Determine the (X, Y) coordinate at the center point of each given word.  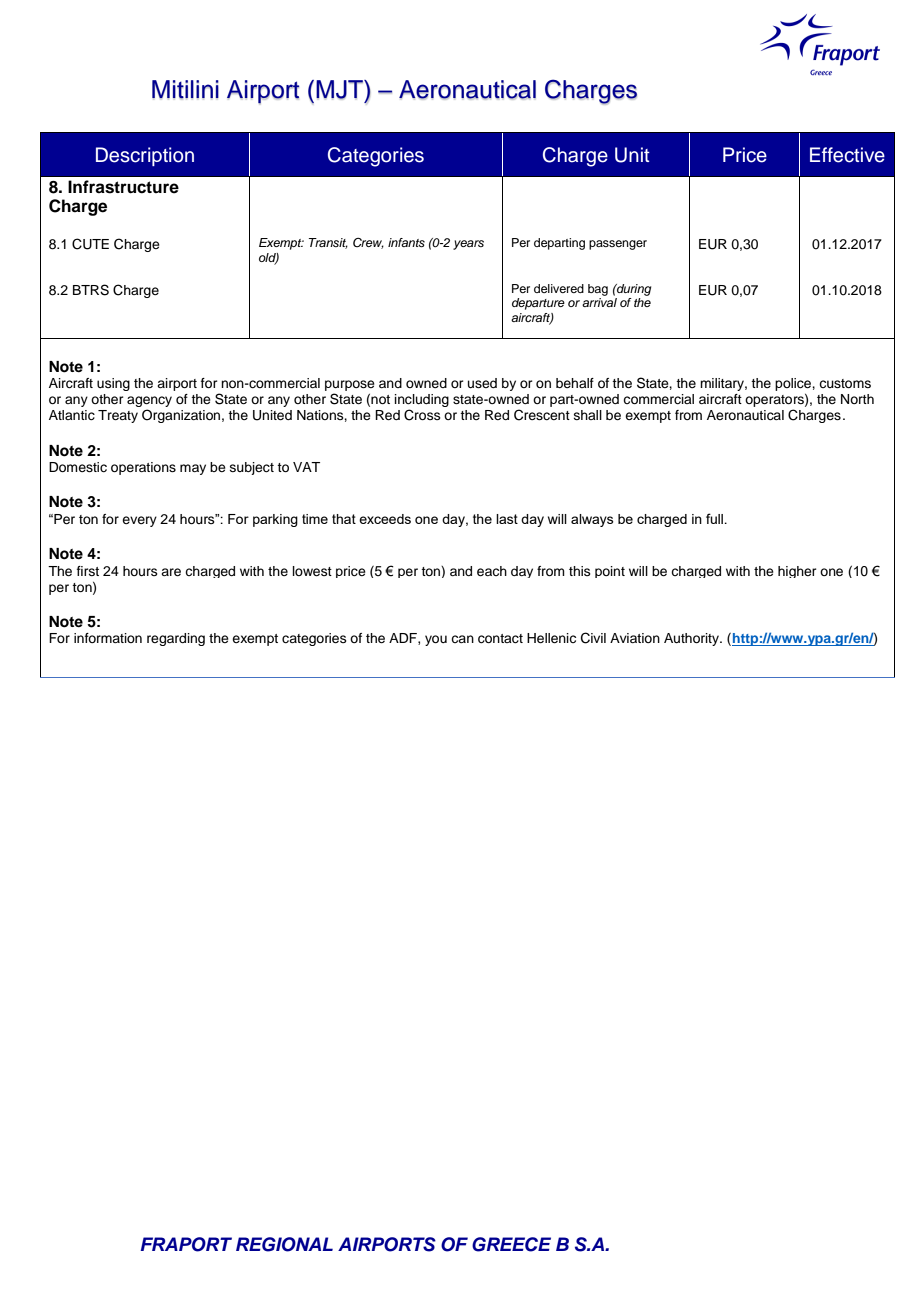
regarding (176, 639)
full (716, 518)
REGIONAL (284, 1244)
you (436, 640)
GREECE (511, 1244)
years (468, 245)
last (507, 519)
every (139, 521)
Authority (692, 639)
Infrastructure (123, 187)
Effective (847, 155)
